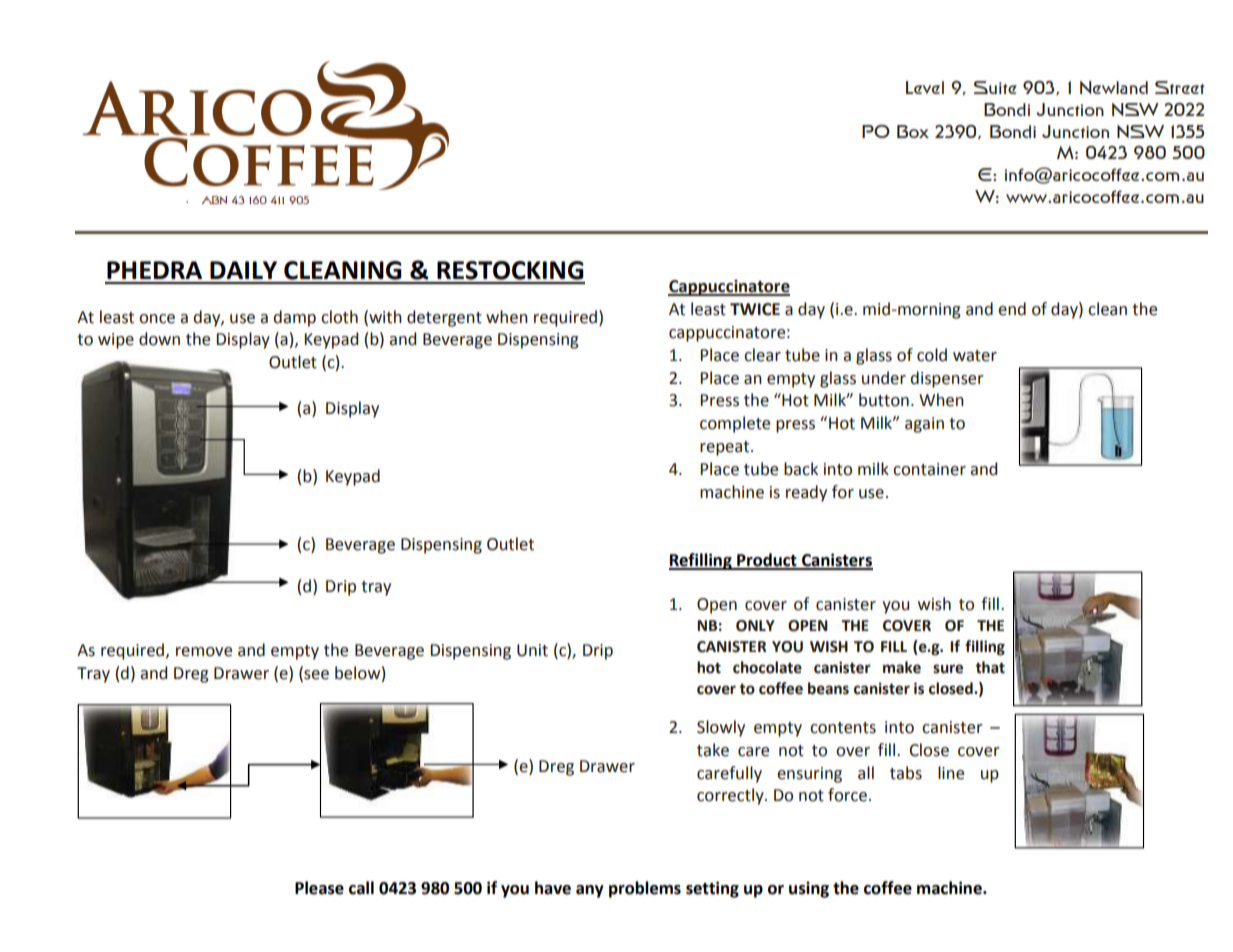  What do you see at coordinates (726, 448) in the image?
I see `repeat` at bounding box center [726, 448].
